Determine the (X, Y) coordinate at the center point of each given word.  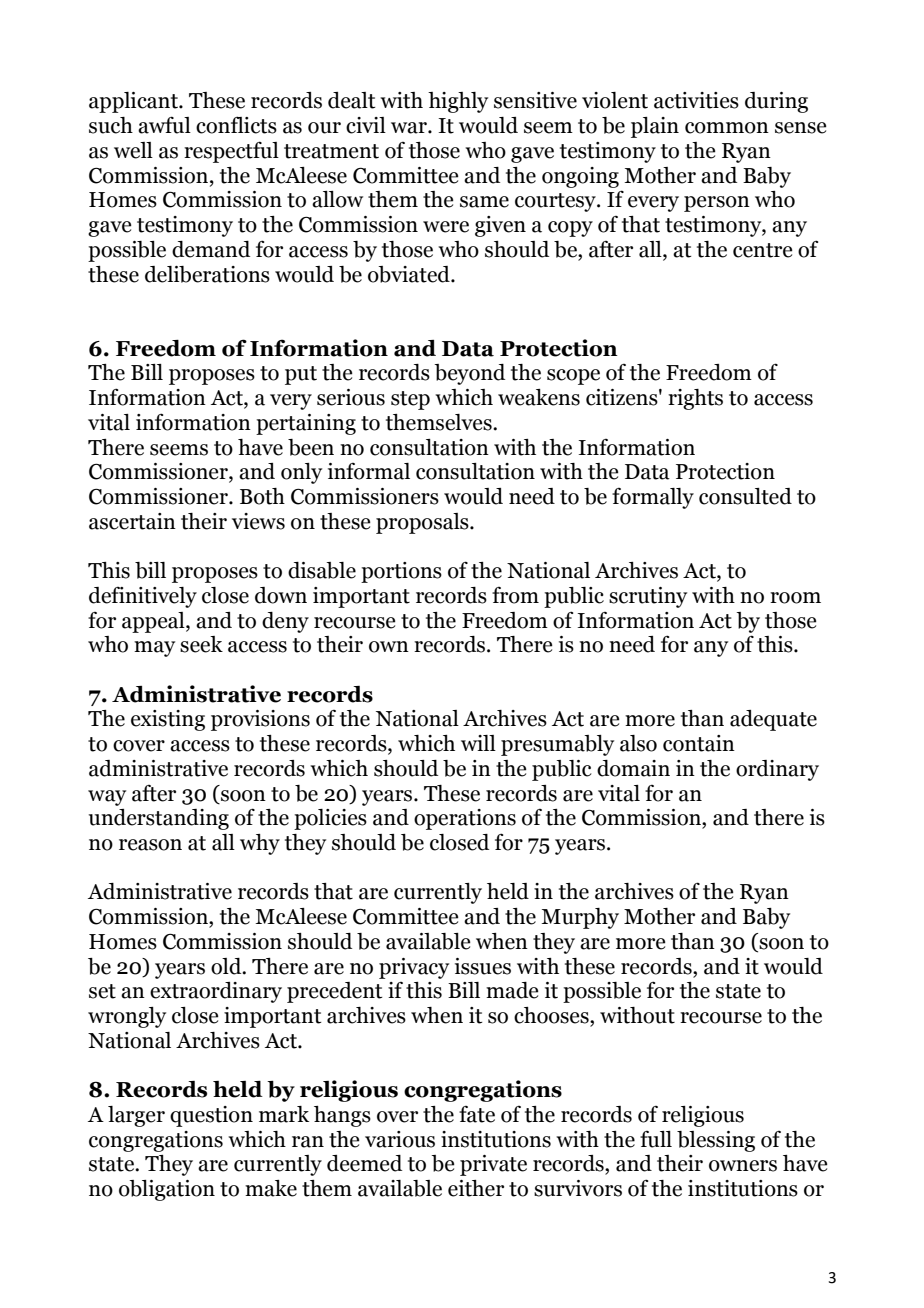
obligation (167, 1190)
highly (458, 102)
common (727, 128)
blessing (716, 1141)
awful (164, 125)
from (515, 595)
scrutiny (648, 597)
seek (201, 644)
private (493, 1165)
